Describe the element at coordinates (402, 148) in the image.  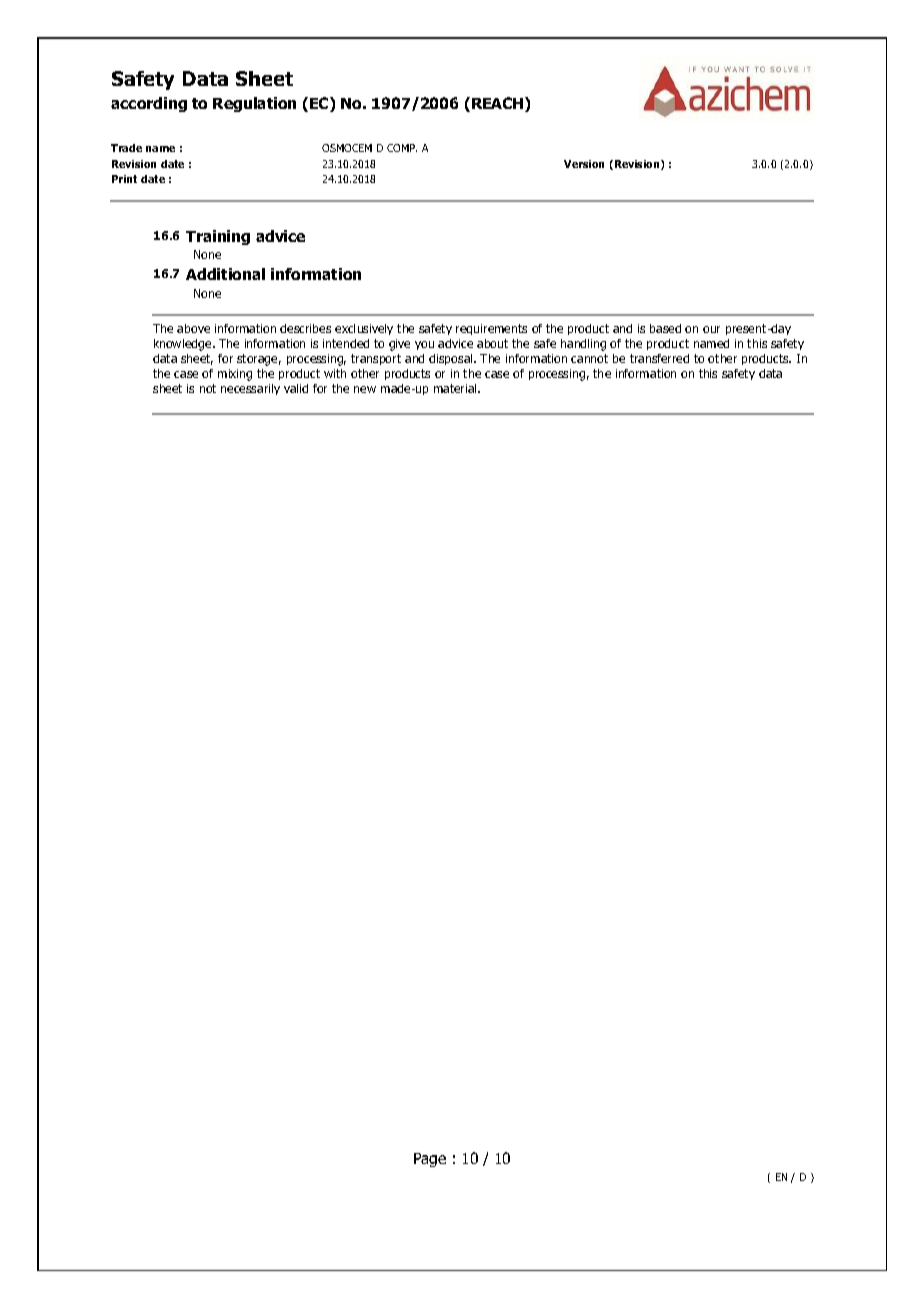
I see `COMP` at that location.
